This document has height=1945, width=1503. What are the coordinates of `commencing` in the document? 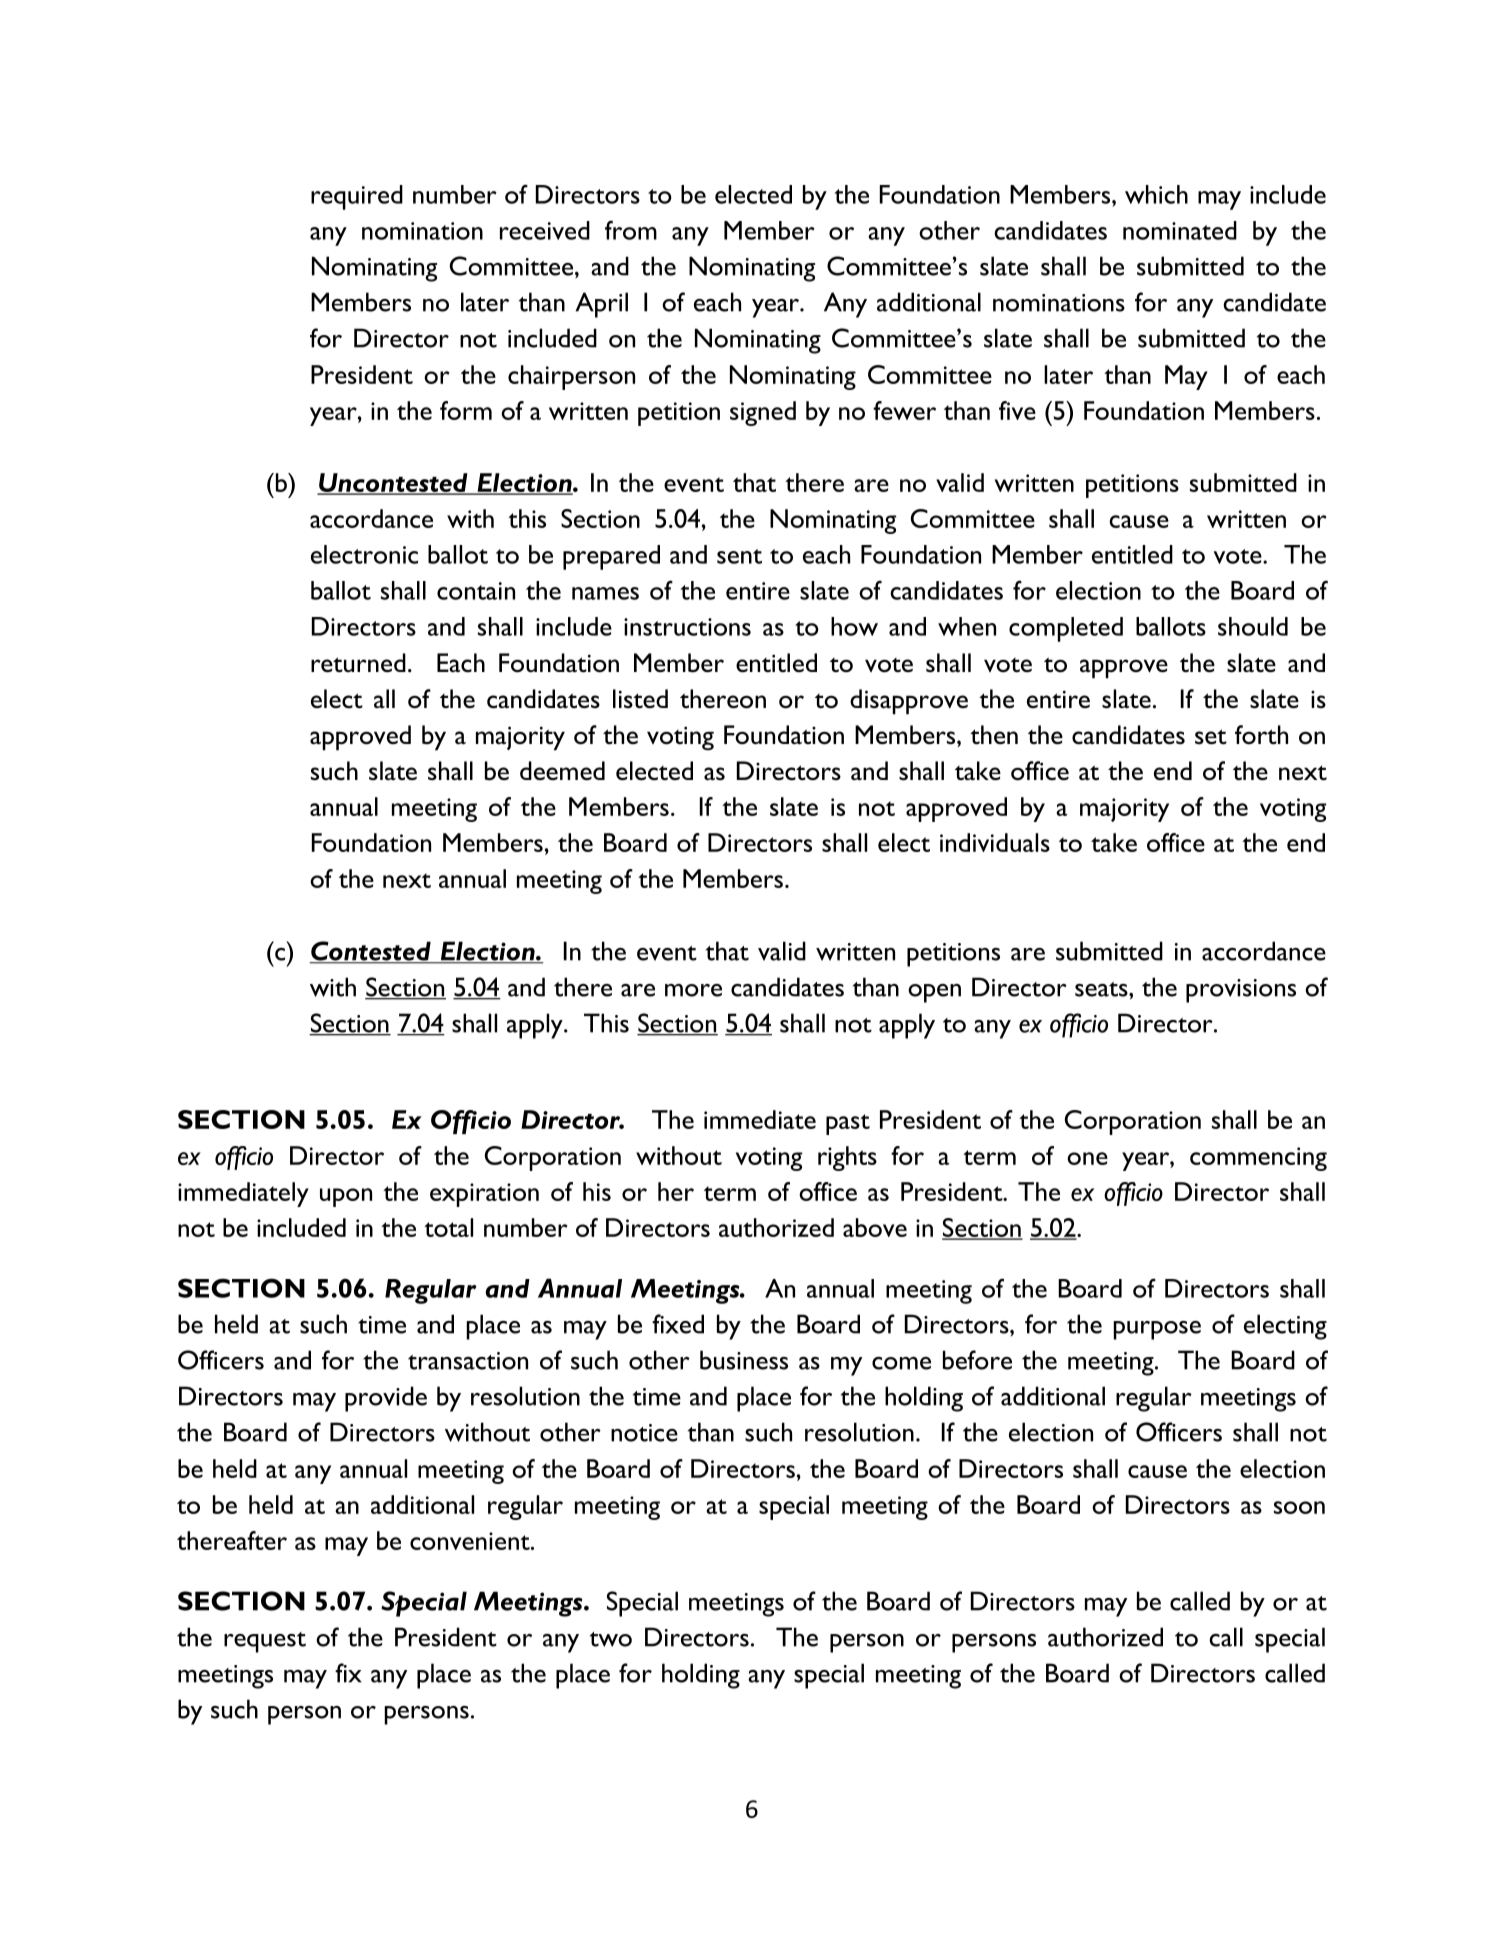 It's located at (1258, 1159).
